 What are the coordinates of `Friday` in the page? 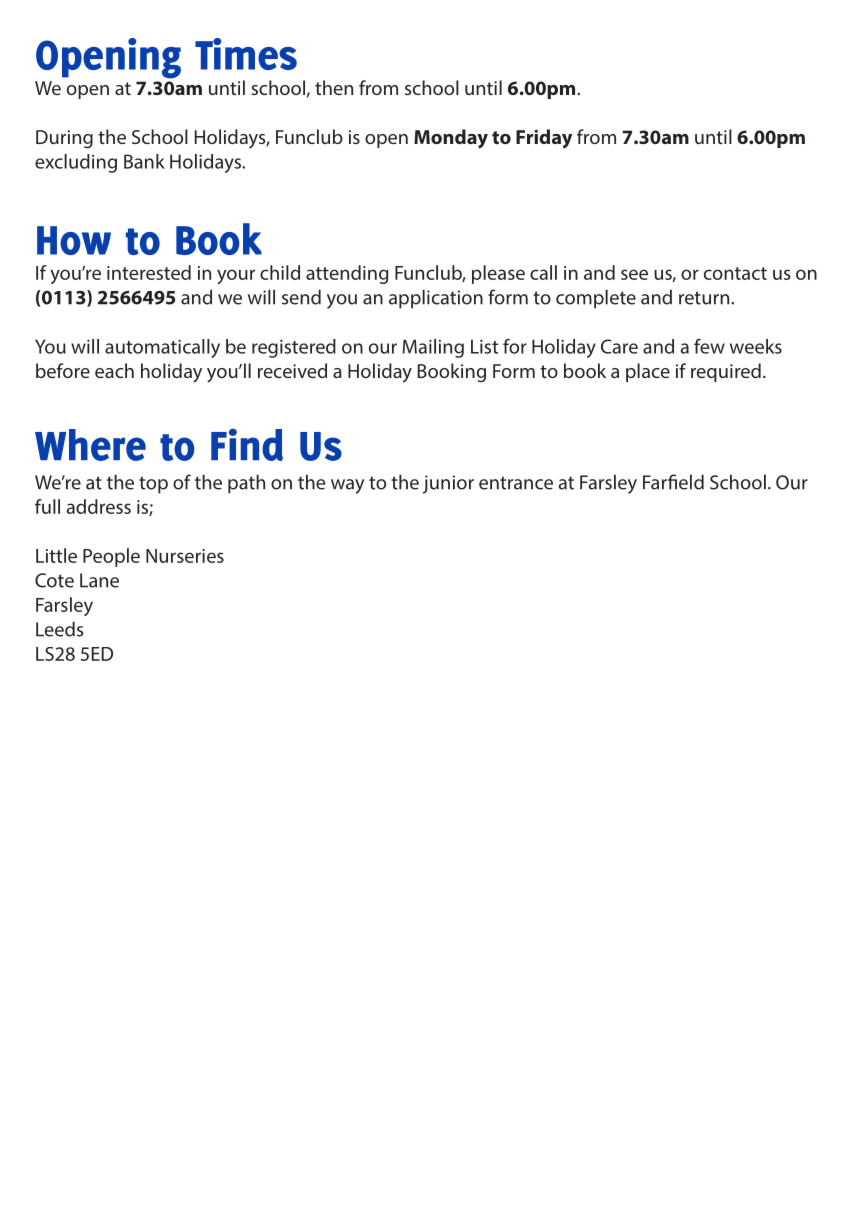 It's located at (544, 139).
